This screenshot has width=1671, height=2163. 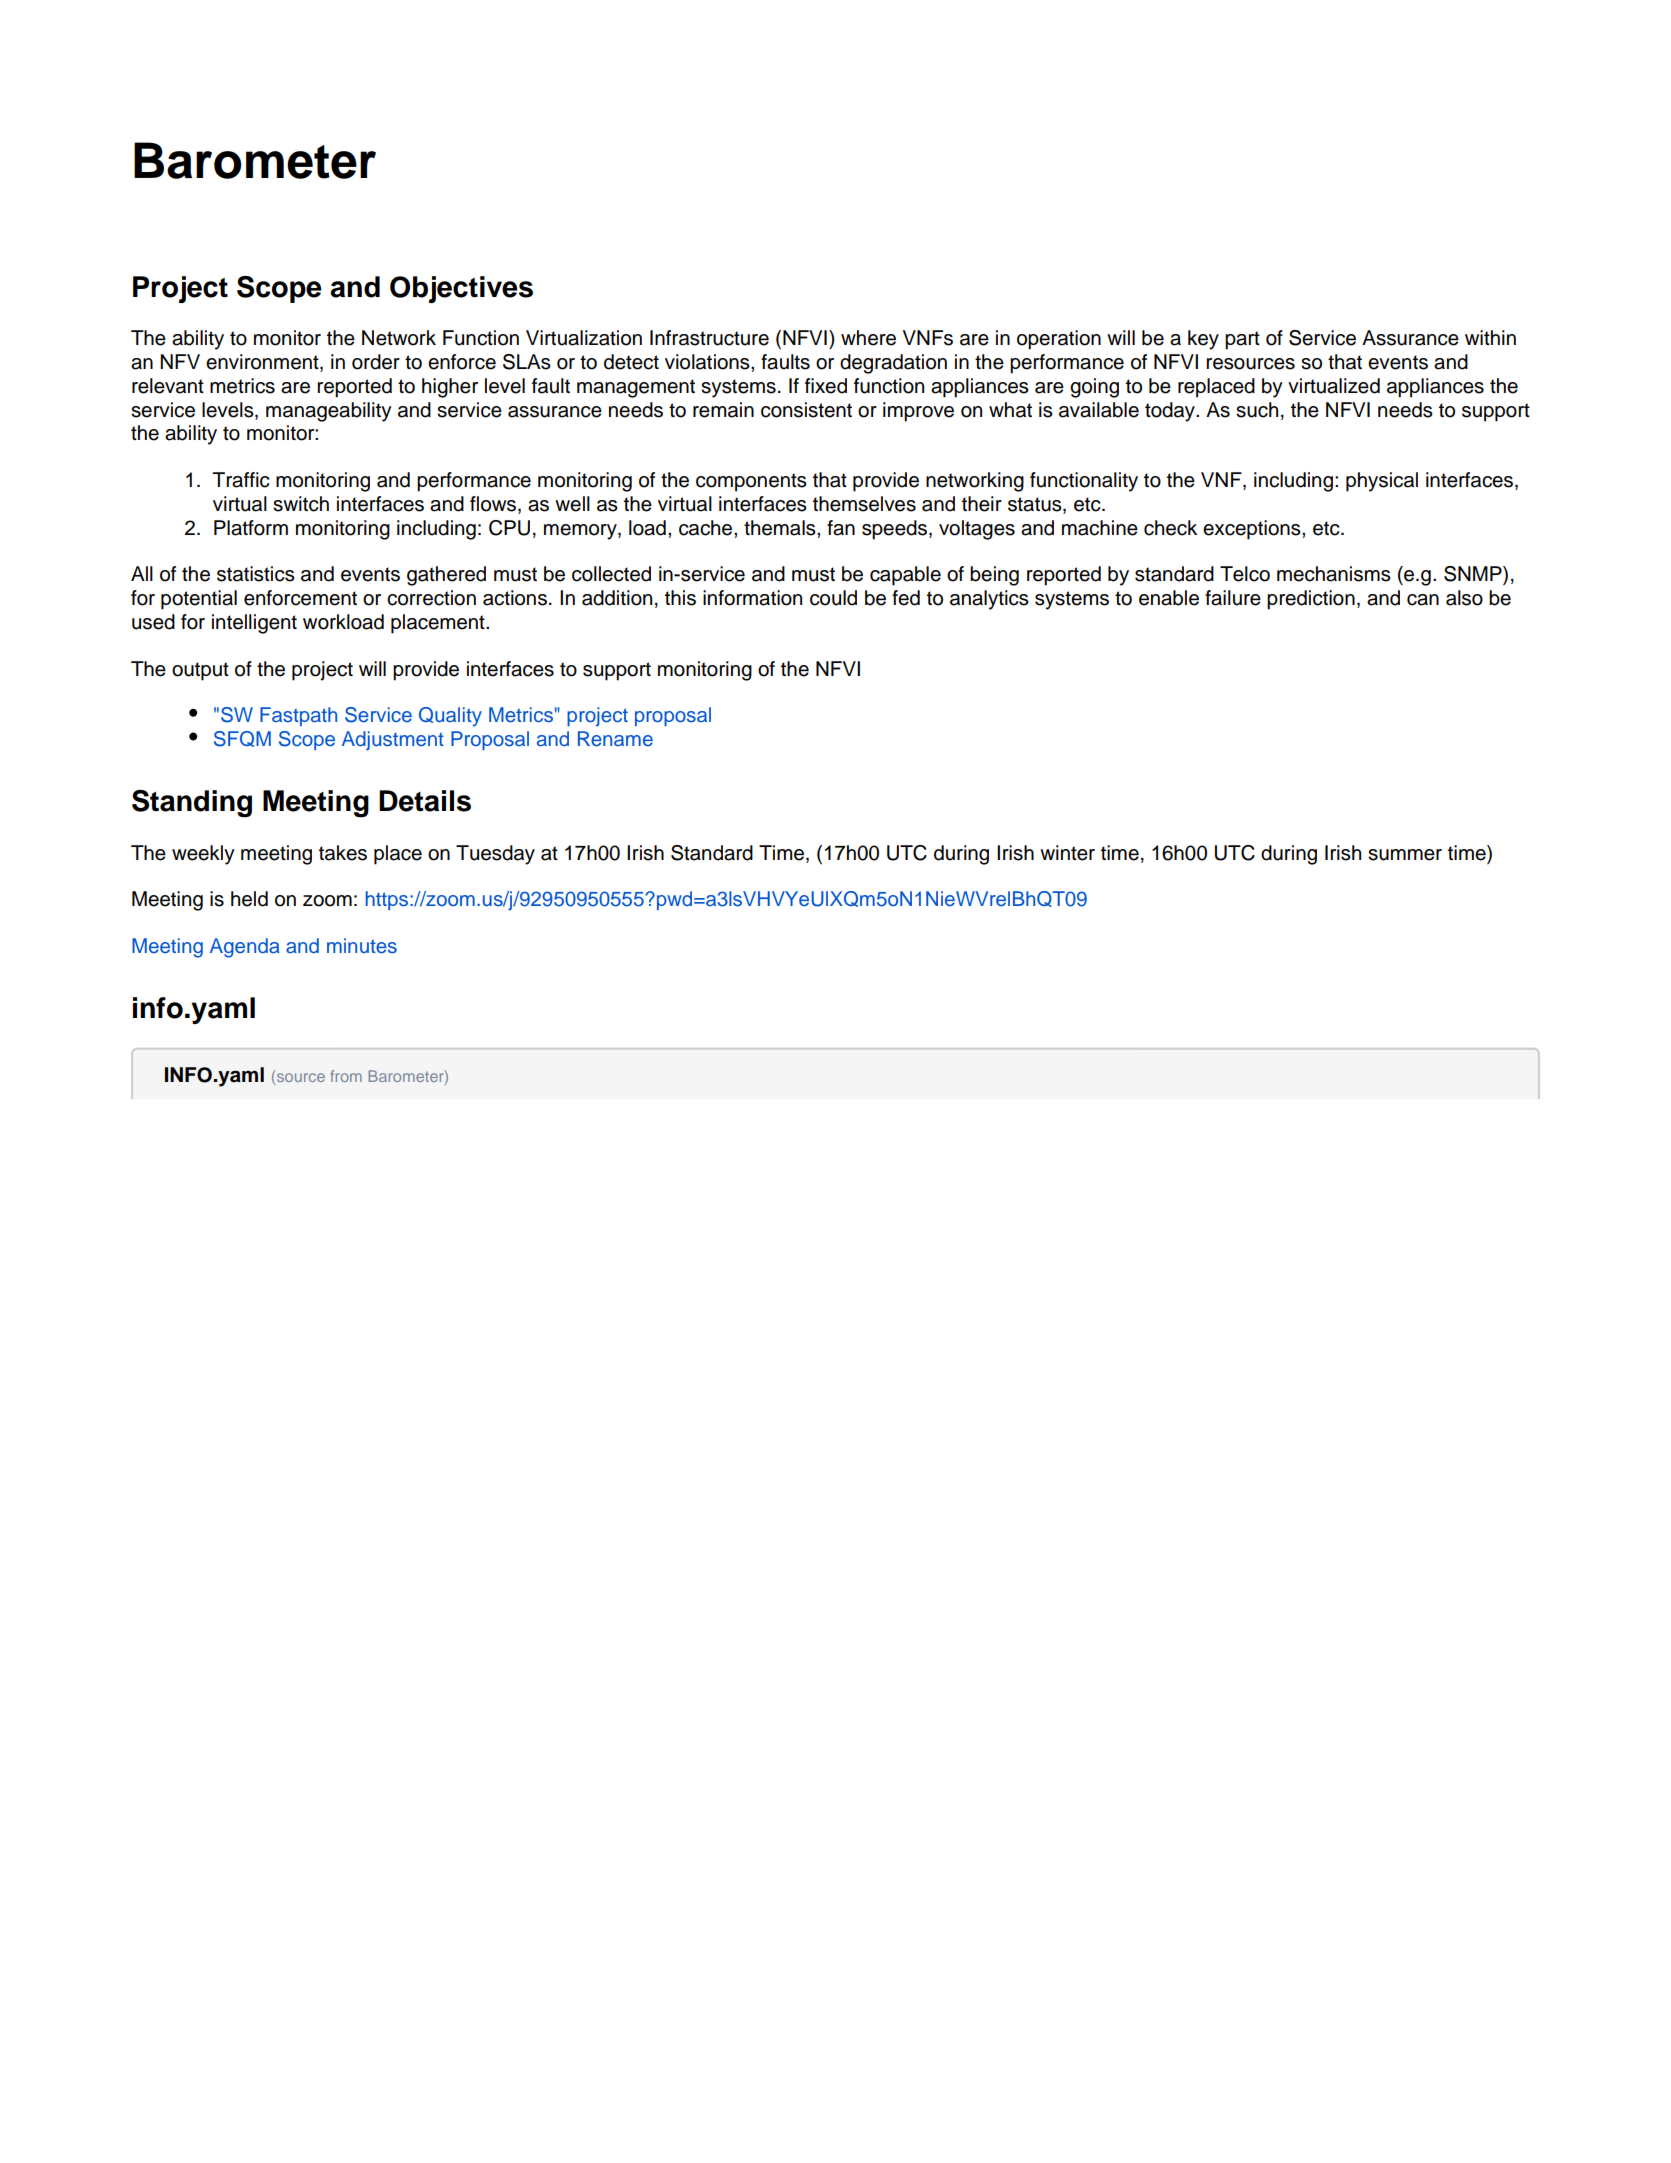 What do you see at coordinates (1242, 340) in the screenshot?
I see `part` at bounding box center [1242, 340].
